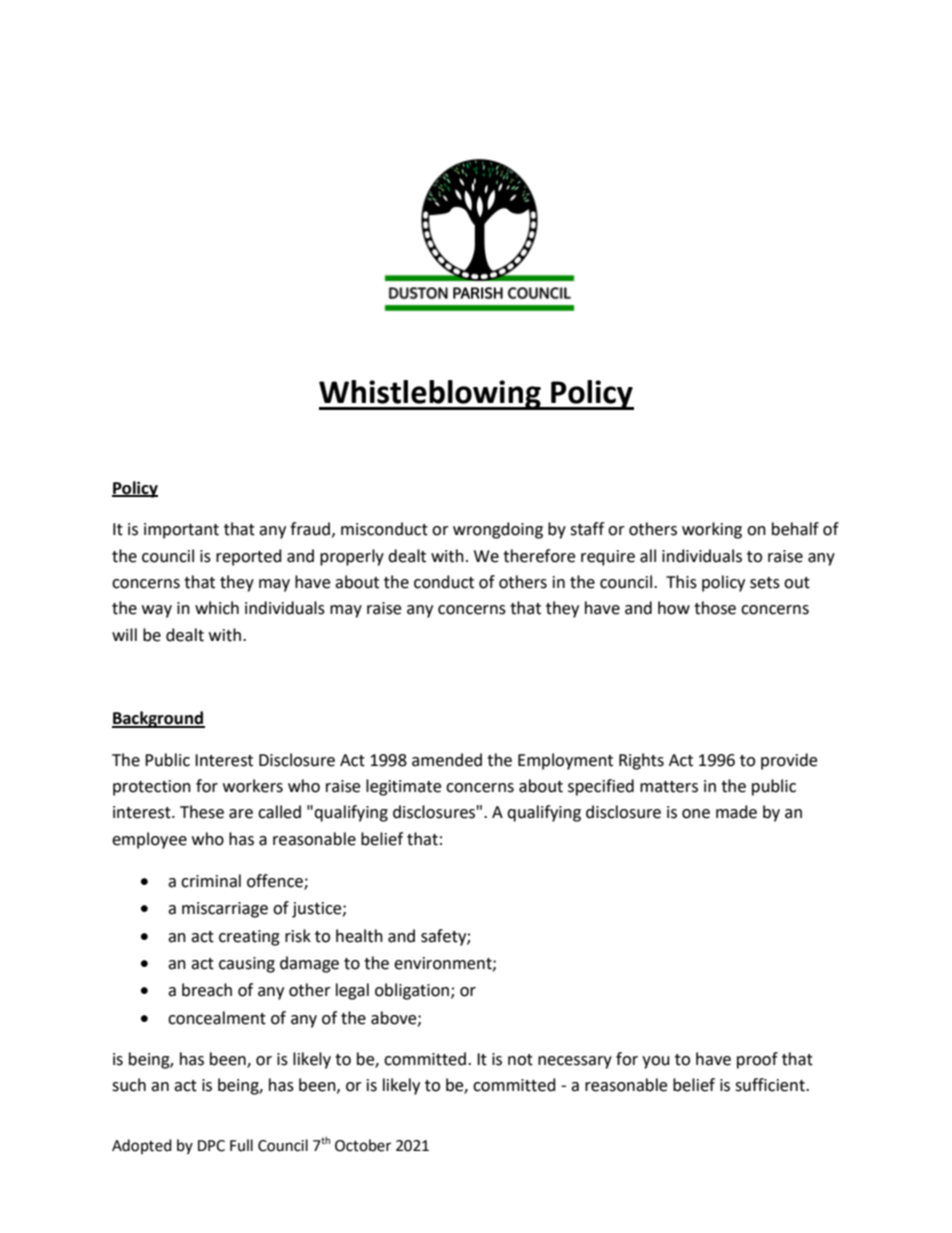  I want to click on matters, so click(669, 787).
